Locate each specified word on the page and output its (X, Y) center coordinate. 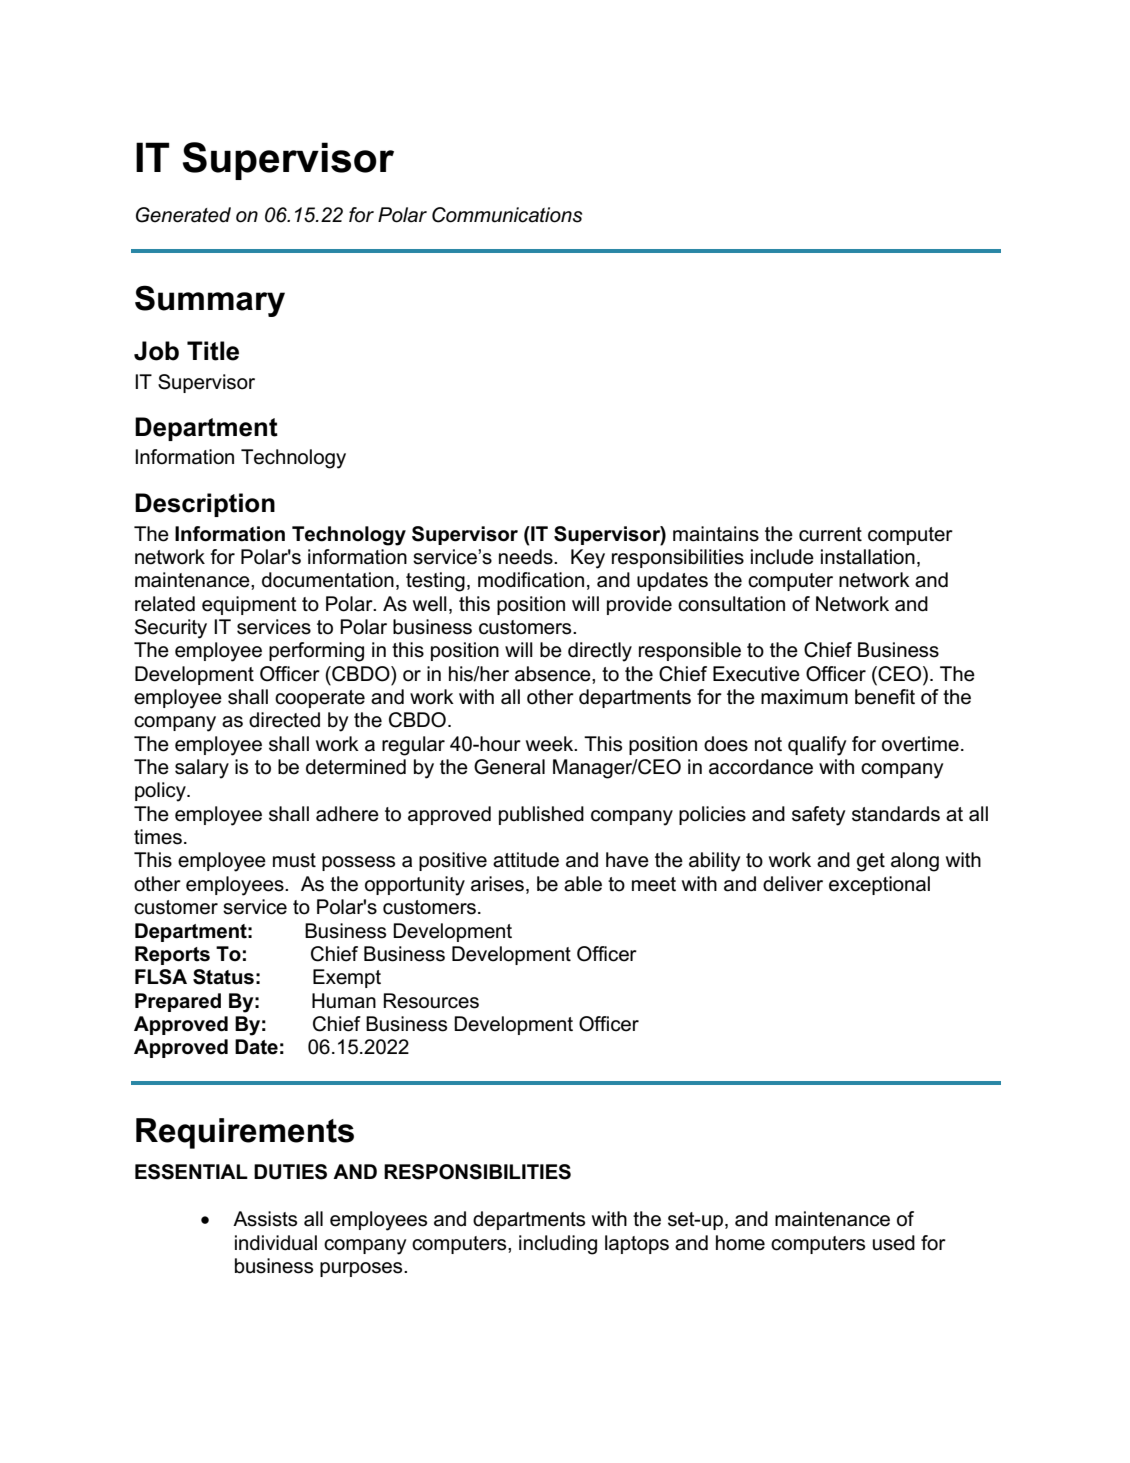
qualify (817, 746)
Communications (507, 215)
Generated (183, 215)
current (830, 534)
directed (284, 720)
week (551, 744)
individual (276, 1243)
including (558, 1245)
